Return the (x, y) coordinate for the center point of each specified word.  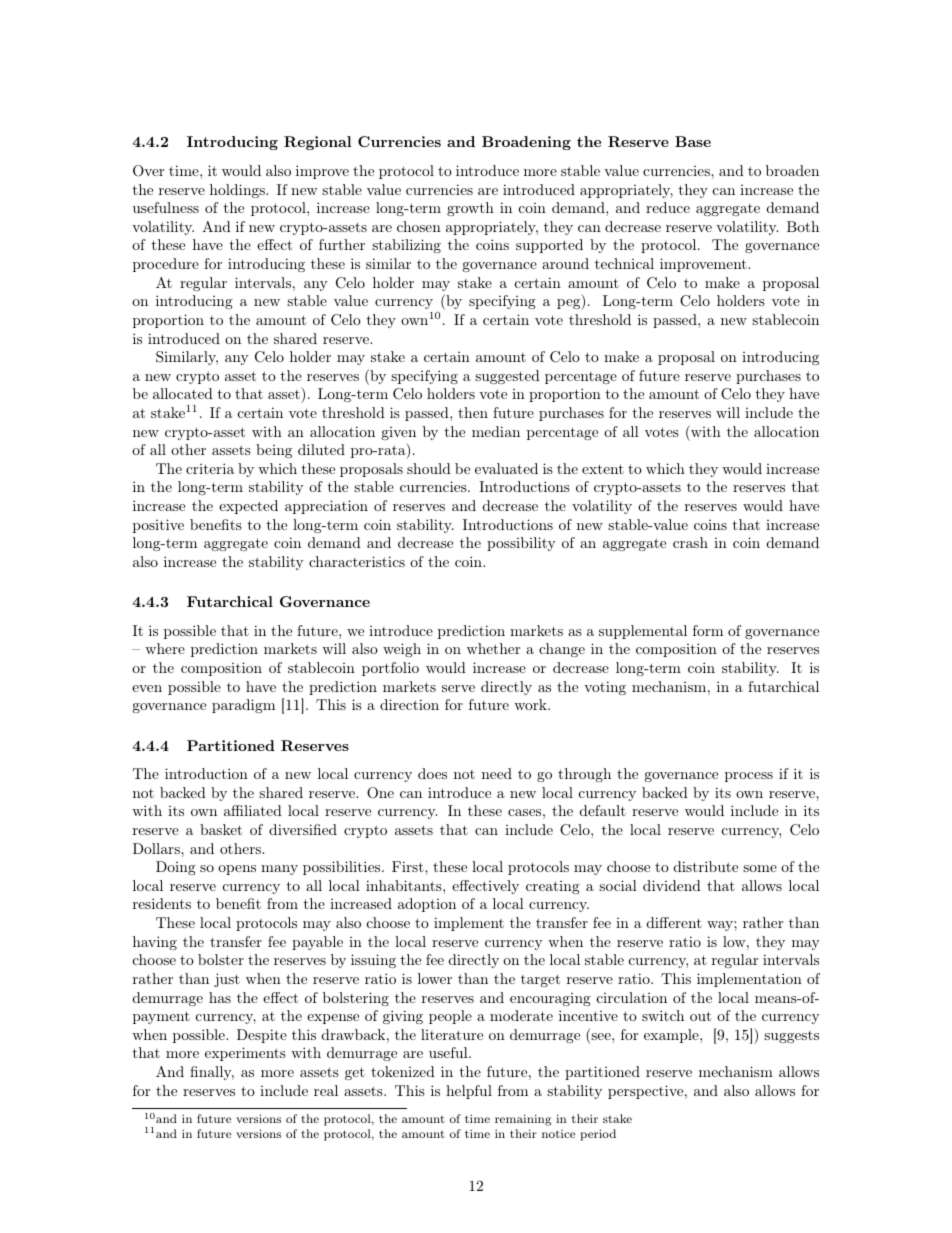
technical (624, 263)
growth (470, 209)
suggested (507, 377)
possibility (521, 544)
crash (690, 542)
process (749, 777)
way (721, 926)
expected (248, 507)
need (497, 773)
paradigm (243, 706)
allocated (183, 393)
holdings (238, 191)
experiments (245, 1054)
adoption (427, 905)
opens (237, 870)
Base (693, 141)
